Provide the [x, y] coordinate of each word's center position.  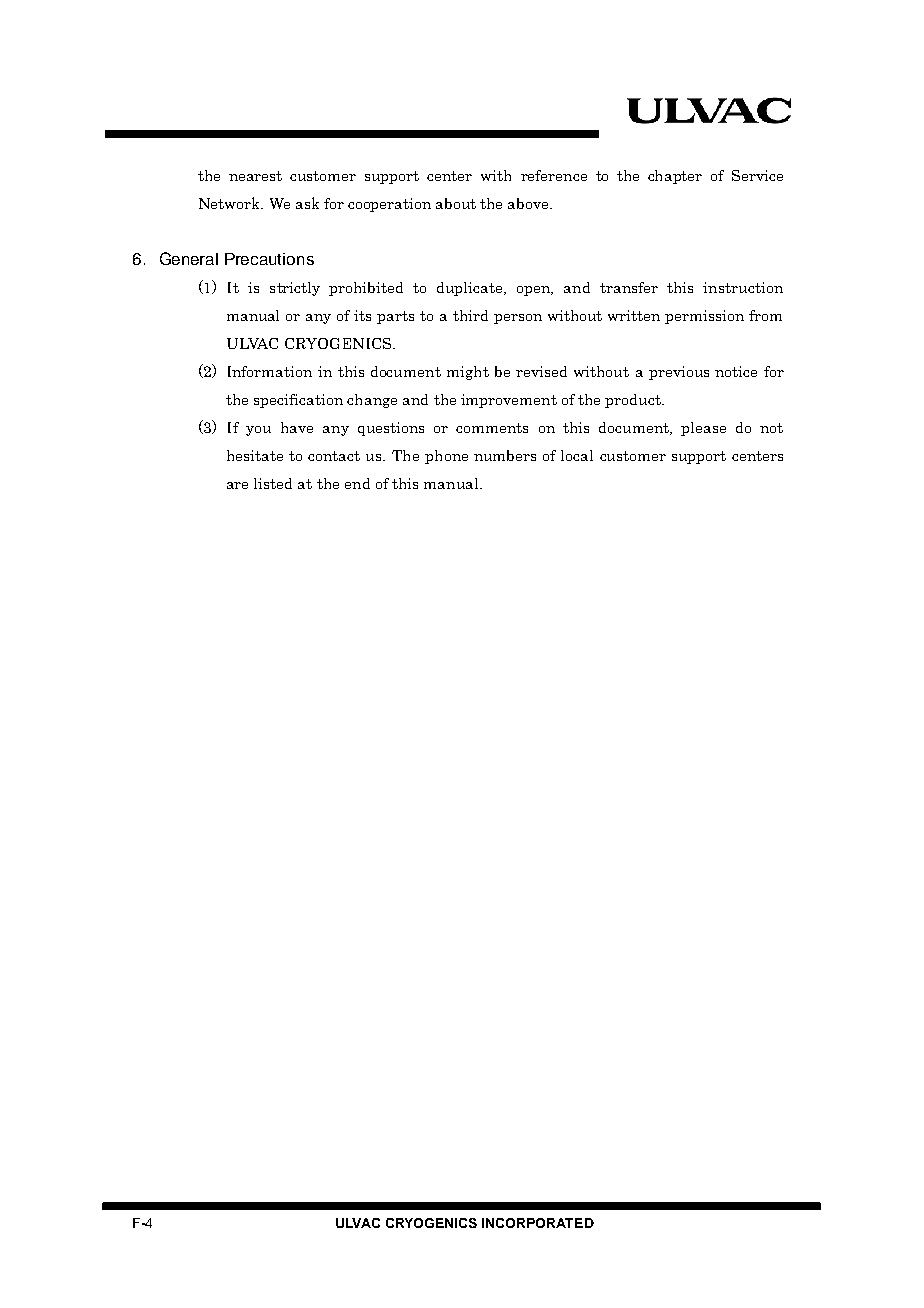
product [634, 401]
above [529, 203]
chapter [675, 177]
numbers [505, 455]
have [297, 427]
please [703, 429]
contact [334, 456]
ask [307, 203]
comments [492, 428]
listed [273, 483]
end [357, 483]
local [577, 455]
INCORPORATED [538, 1223]
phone [446, 457]
